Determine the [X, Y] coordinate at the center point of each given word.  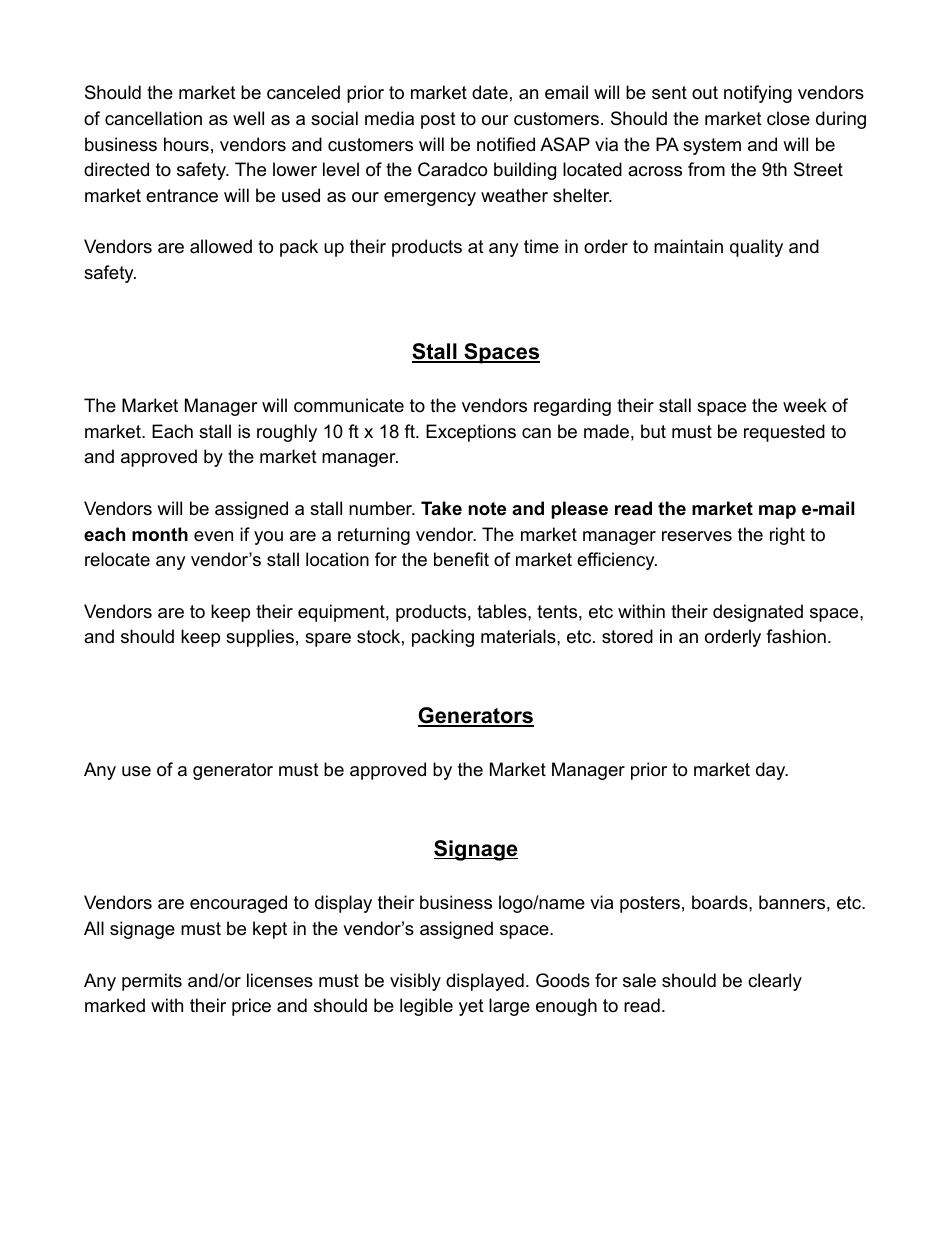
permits [152, 982]
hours [186, 144]
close [788, 118]
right [787, 536]
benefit [461, 559]
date [490, 92]
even [213, 536]
